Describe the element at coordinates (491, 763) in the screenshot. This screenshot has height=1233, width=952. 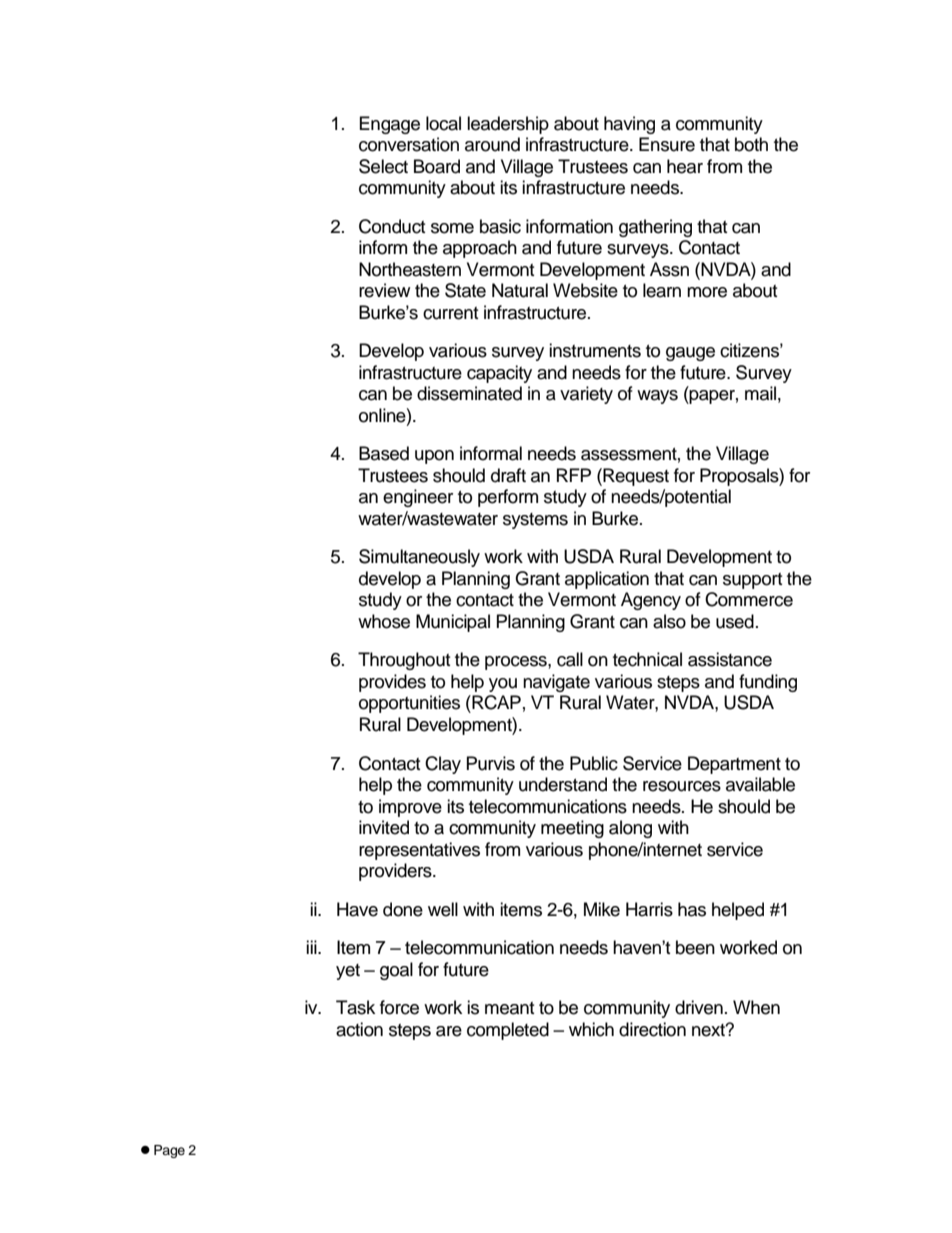
I see `Purvis` at that location.
